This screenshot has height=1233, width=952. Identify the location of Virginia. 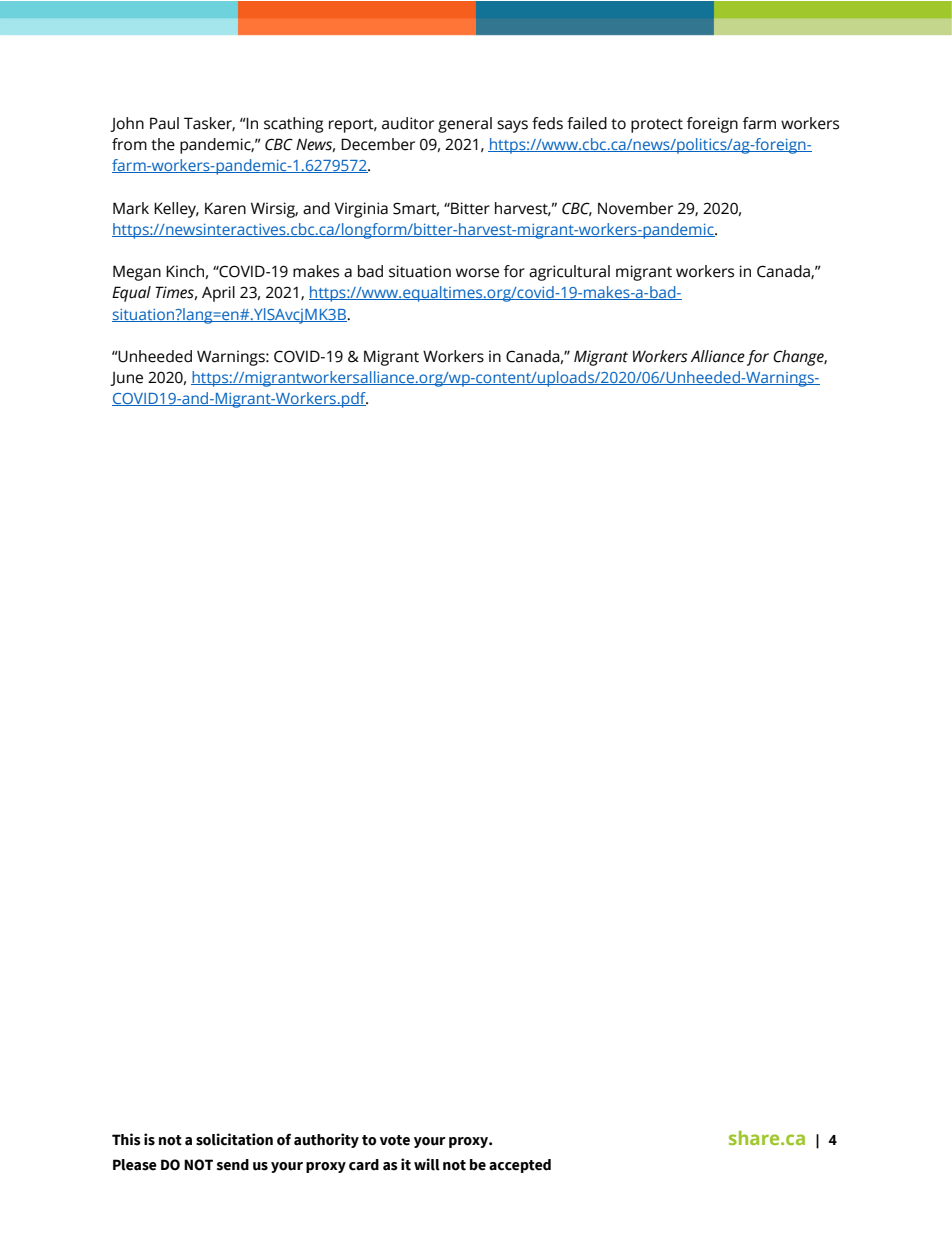
(361, 210).
